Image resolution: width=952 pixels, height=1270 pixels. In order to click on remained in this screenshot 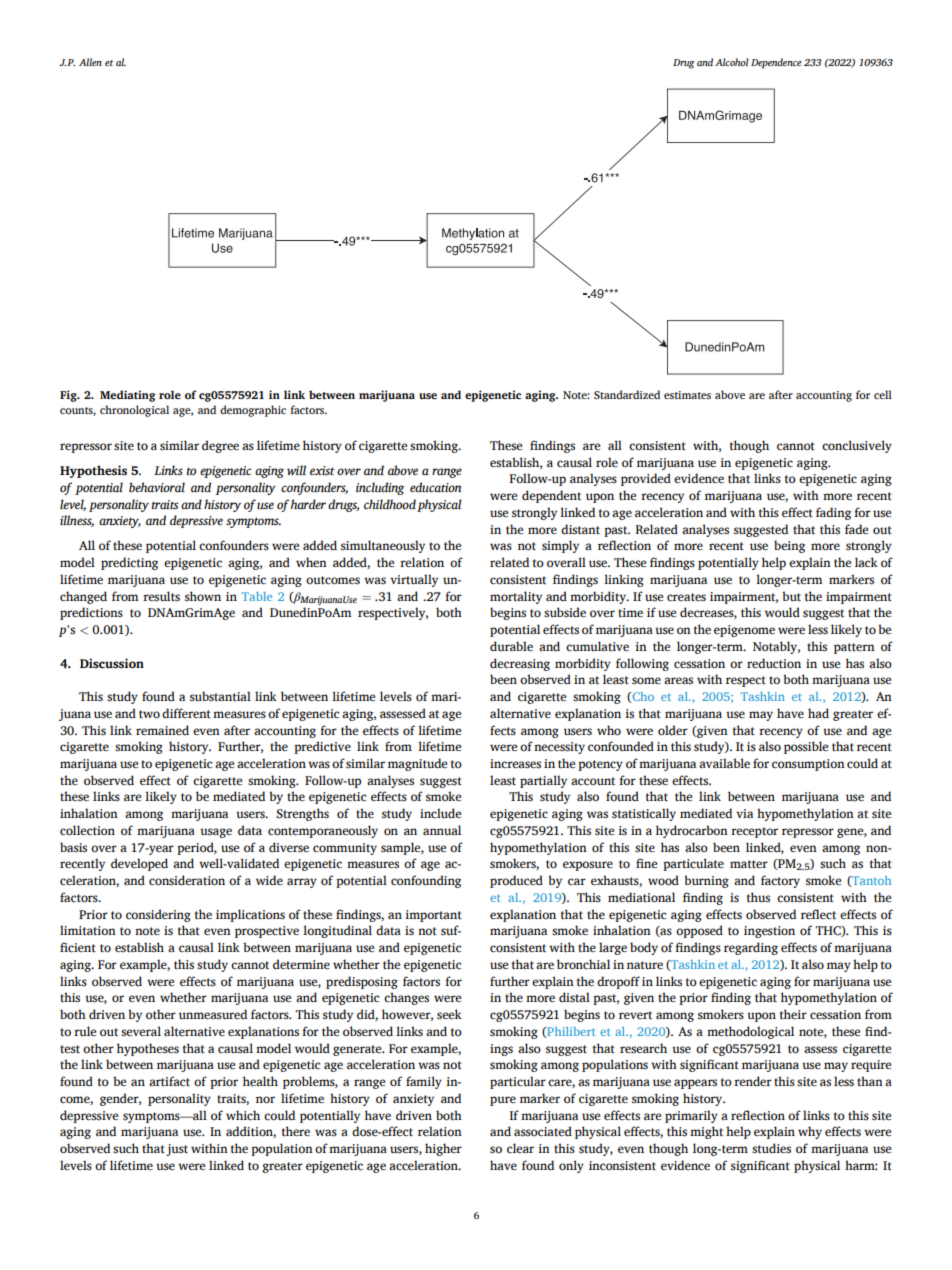, I will do `click(162, 730)`.
